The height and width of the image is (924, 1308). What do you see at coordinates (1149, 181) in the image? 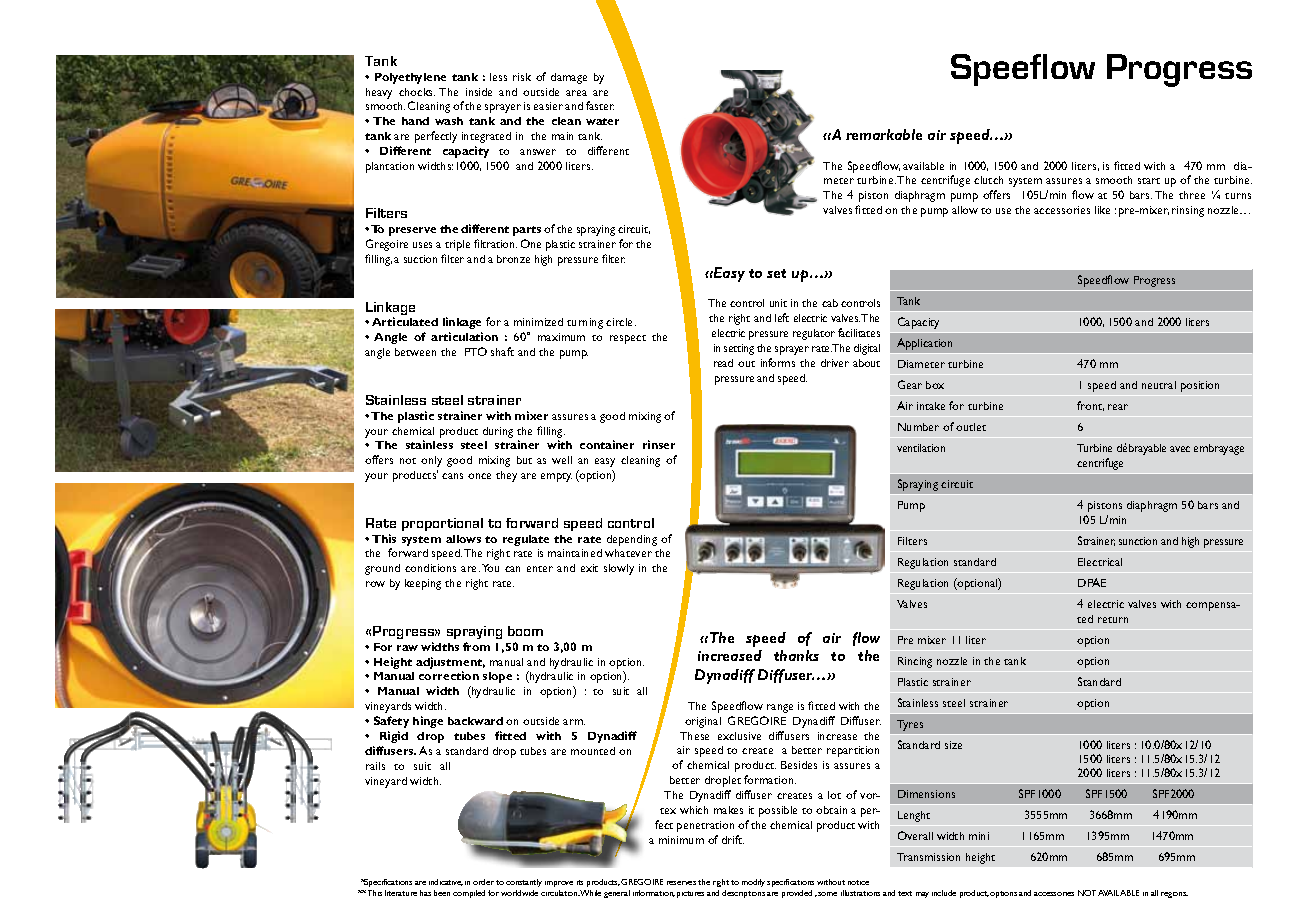
I see `start` at bounding box center [1149, 181].
